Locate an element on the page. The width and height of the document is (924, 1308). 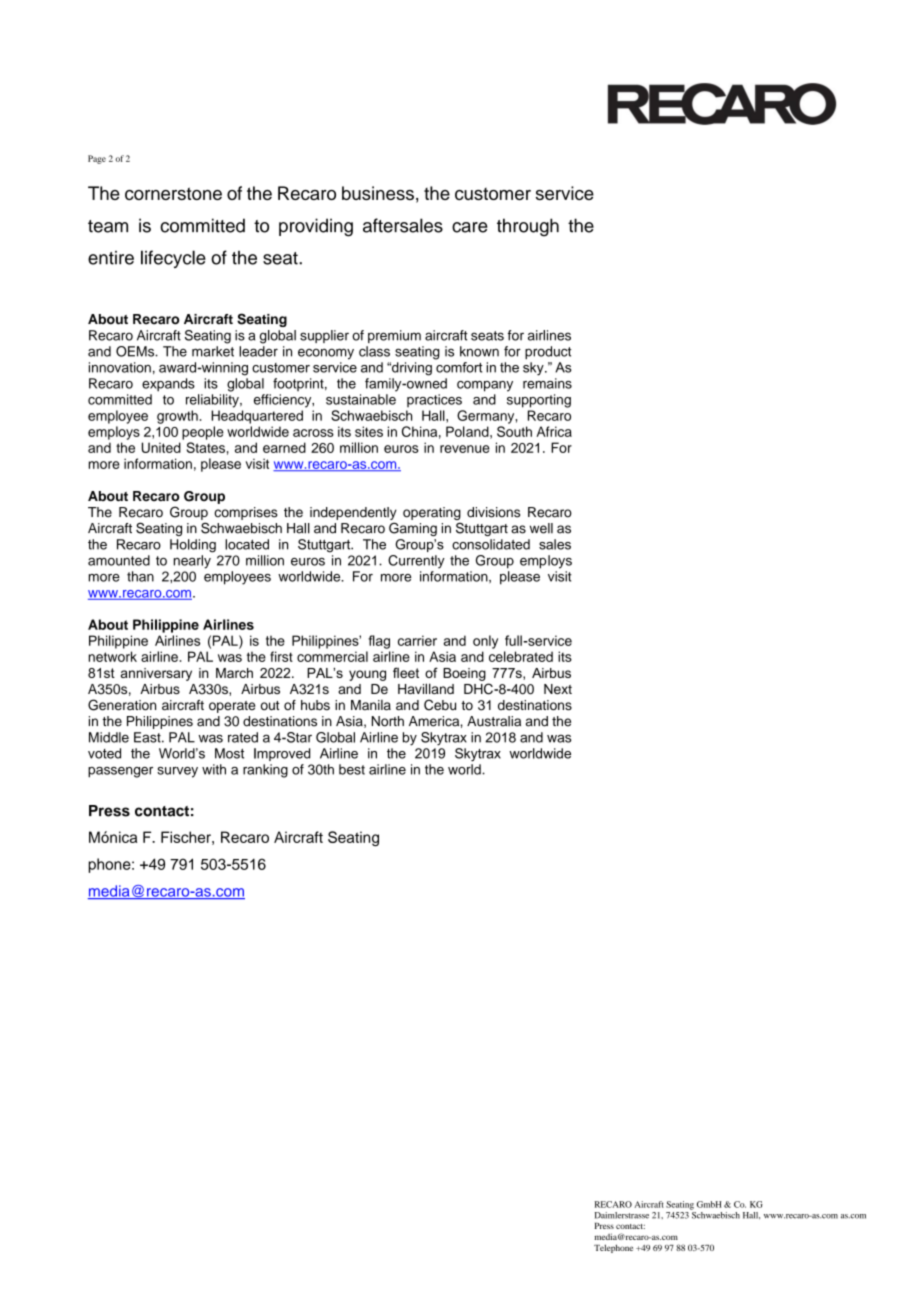
only is located at coordinates (485, 642).
